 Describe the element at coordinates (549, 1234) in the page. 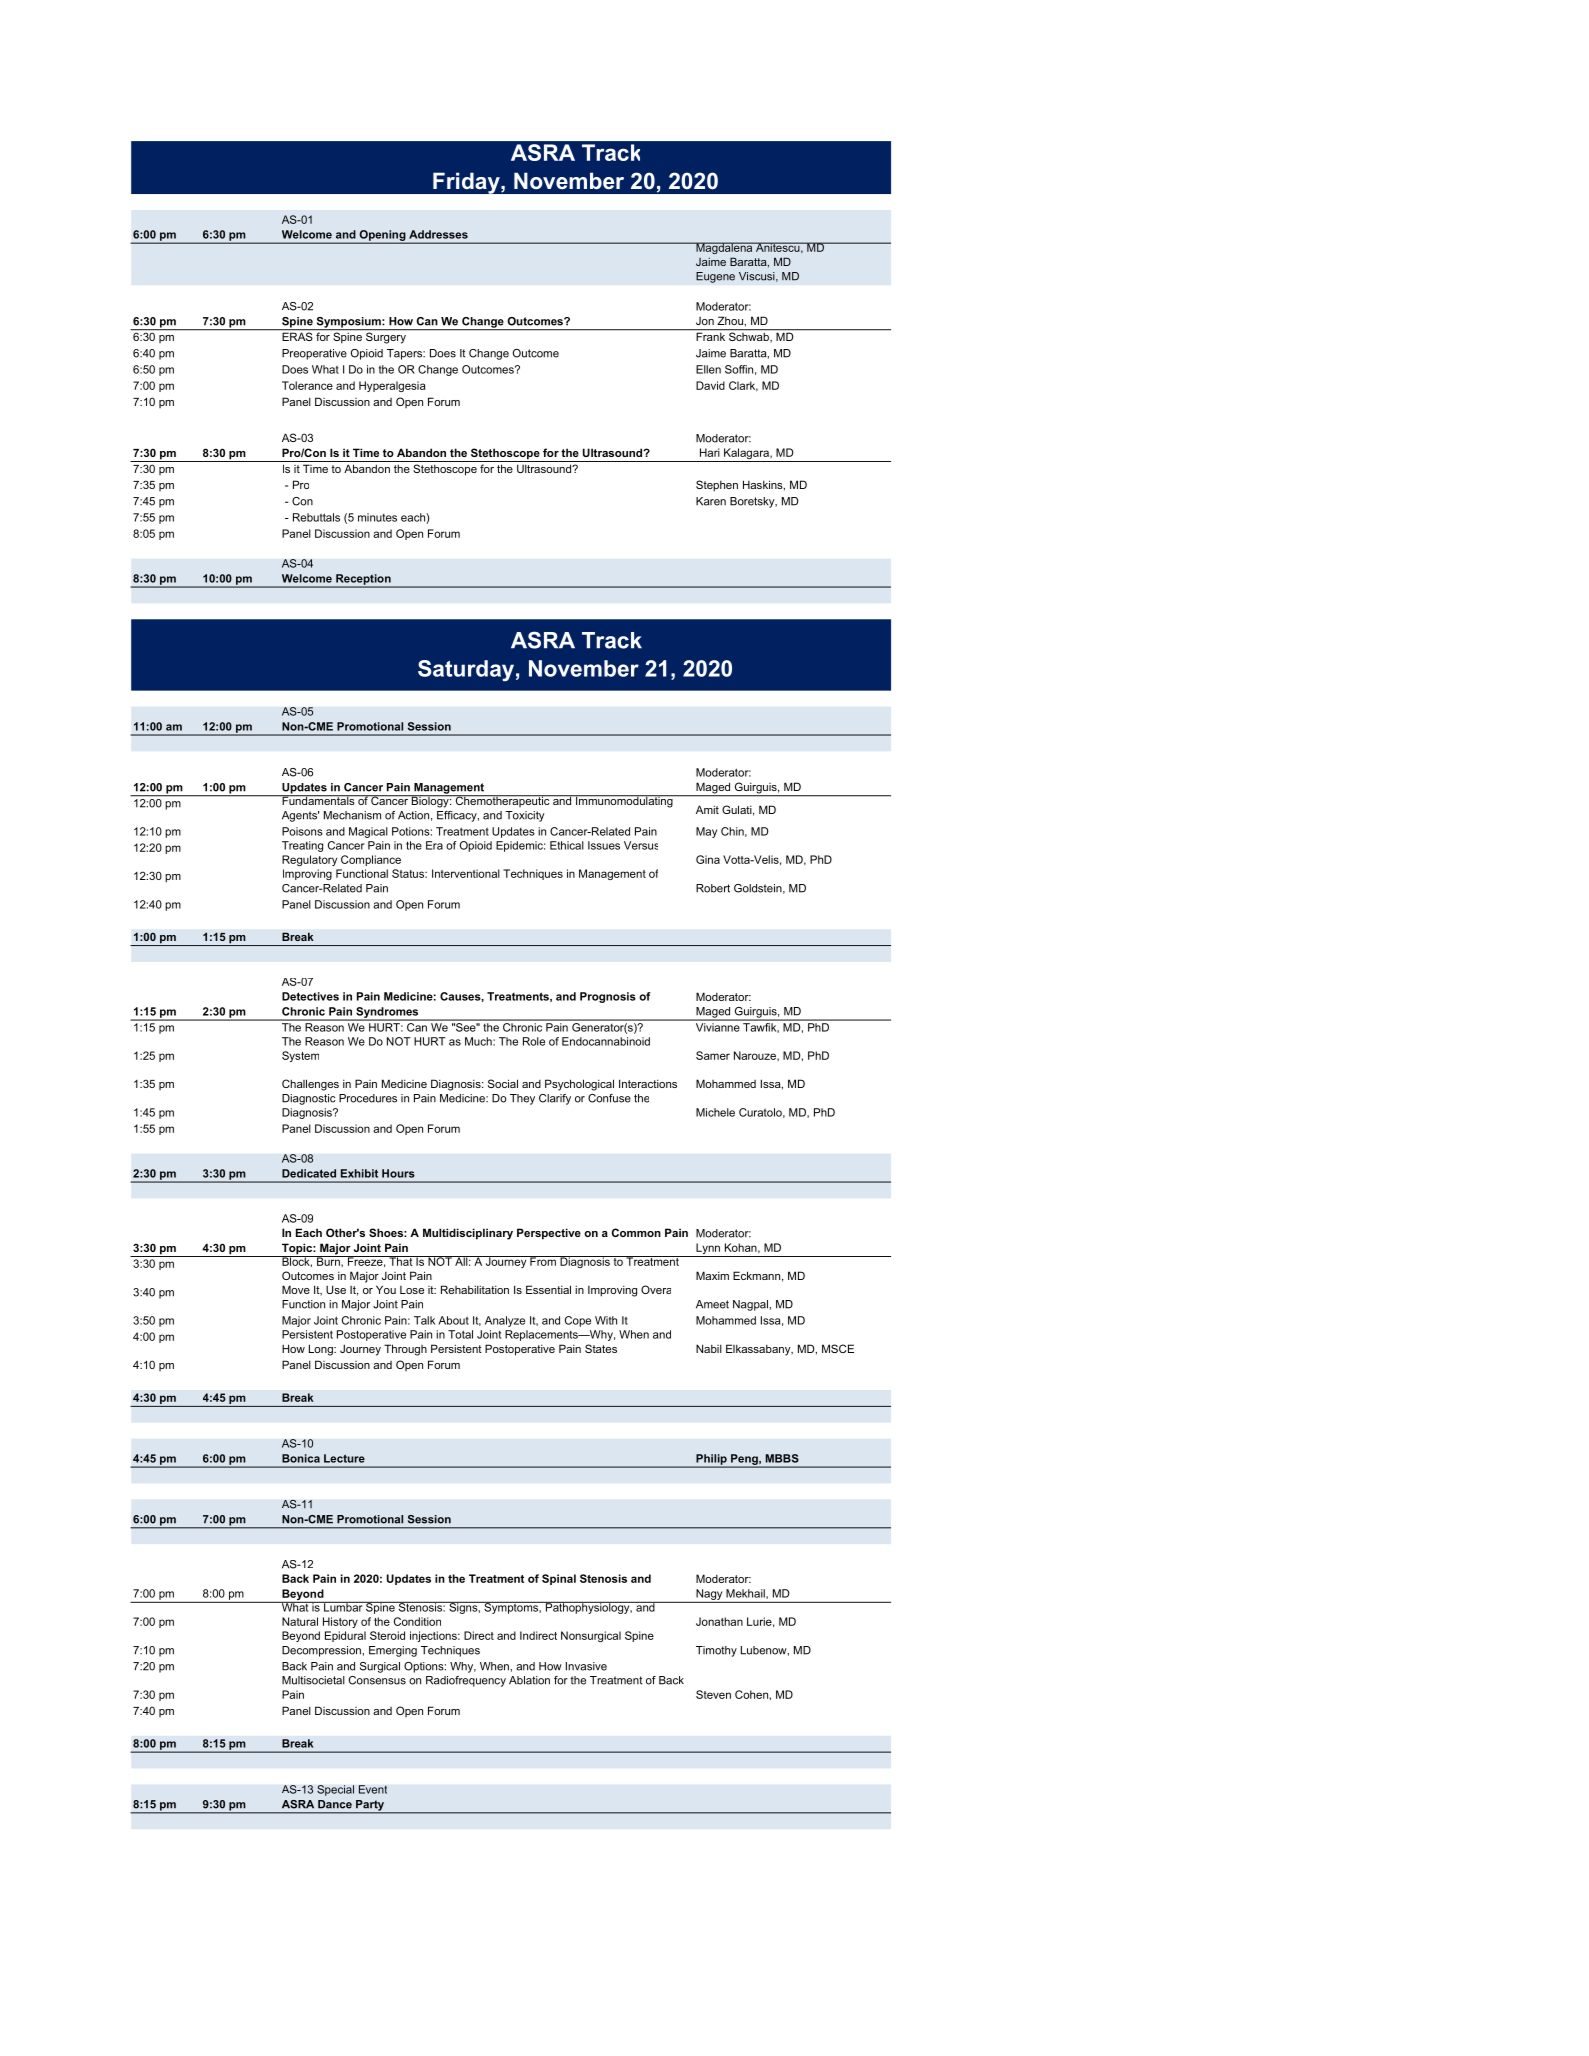

I see `Perspective` at that location.
